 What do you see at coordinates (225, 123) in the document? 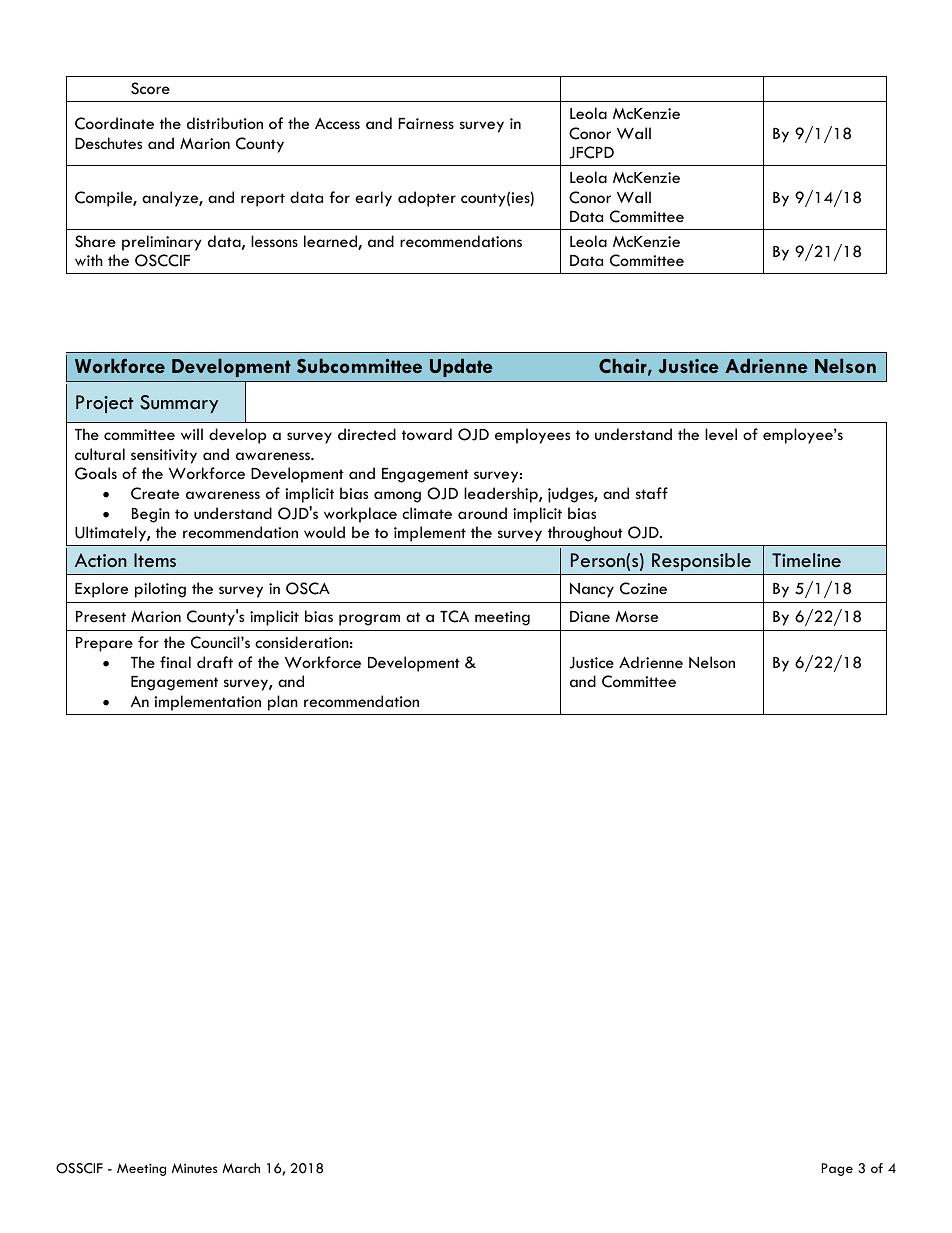
I see `distribution` at bounding box center [225, 123].
